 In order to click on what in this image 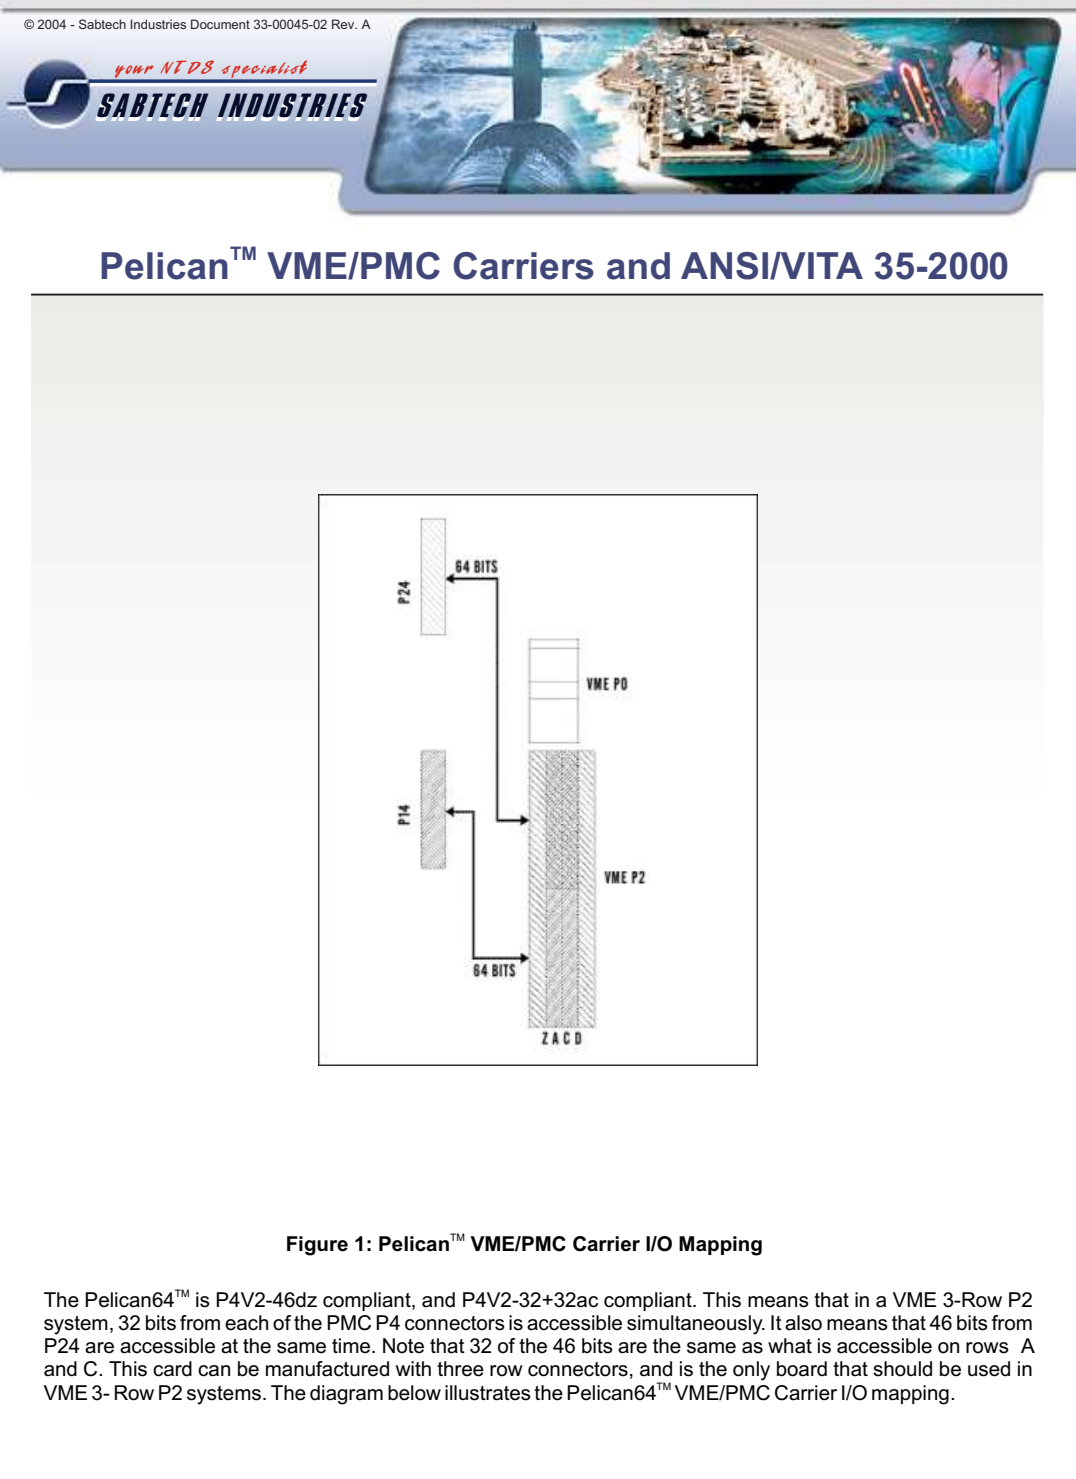, I will do `click(790, 1346)`.
